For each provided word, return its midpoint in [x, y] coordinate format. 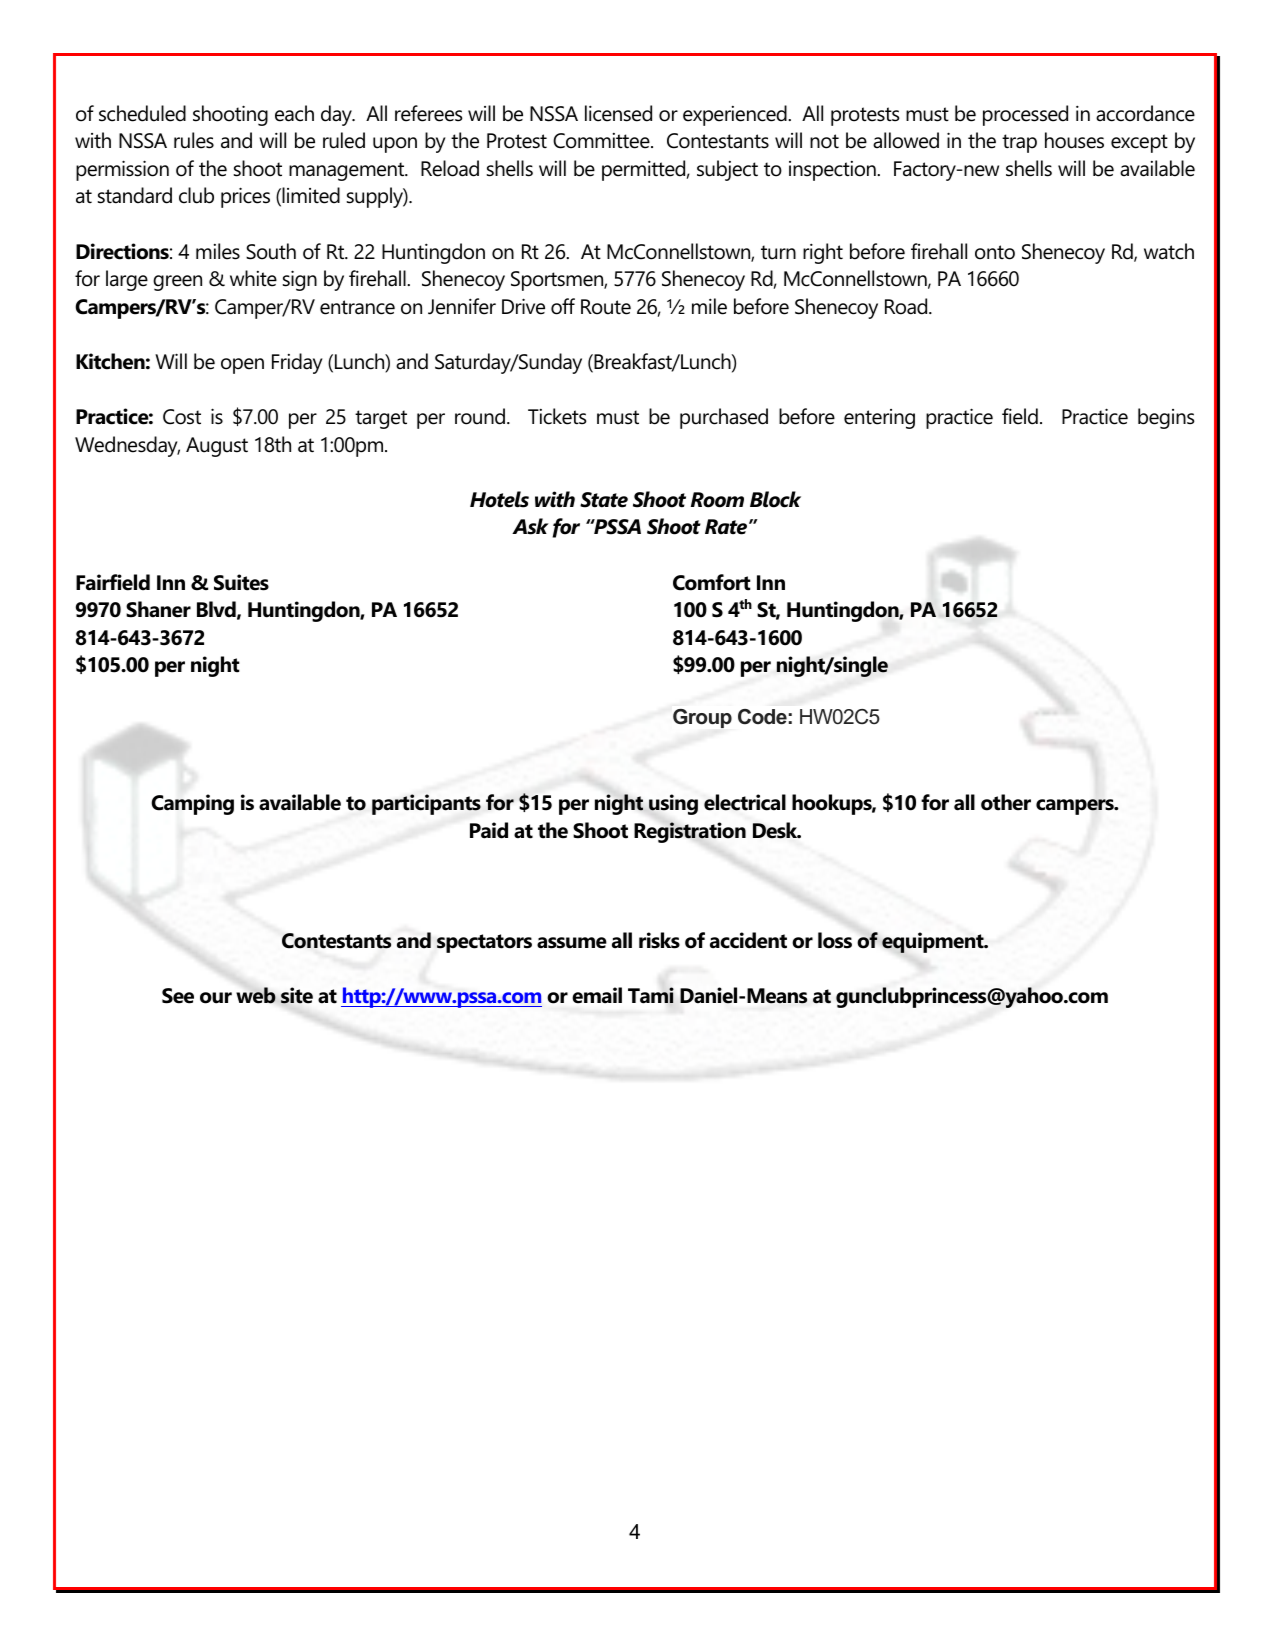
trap [1019, 143]
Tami [651, 995]
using [673, 804]
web [256, 995]
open [242, 366]
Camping [192, 804]
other [1006, 802]
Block [775, 499]
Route [606, 307]
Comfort [711, 582]
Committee [602, 141]
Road [907, 306]
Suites [241, 582]
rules [194, 140]
